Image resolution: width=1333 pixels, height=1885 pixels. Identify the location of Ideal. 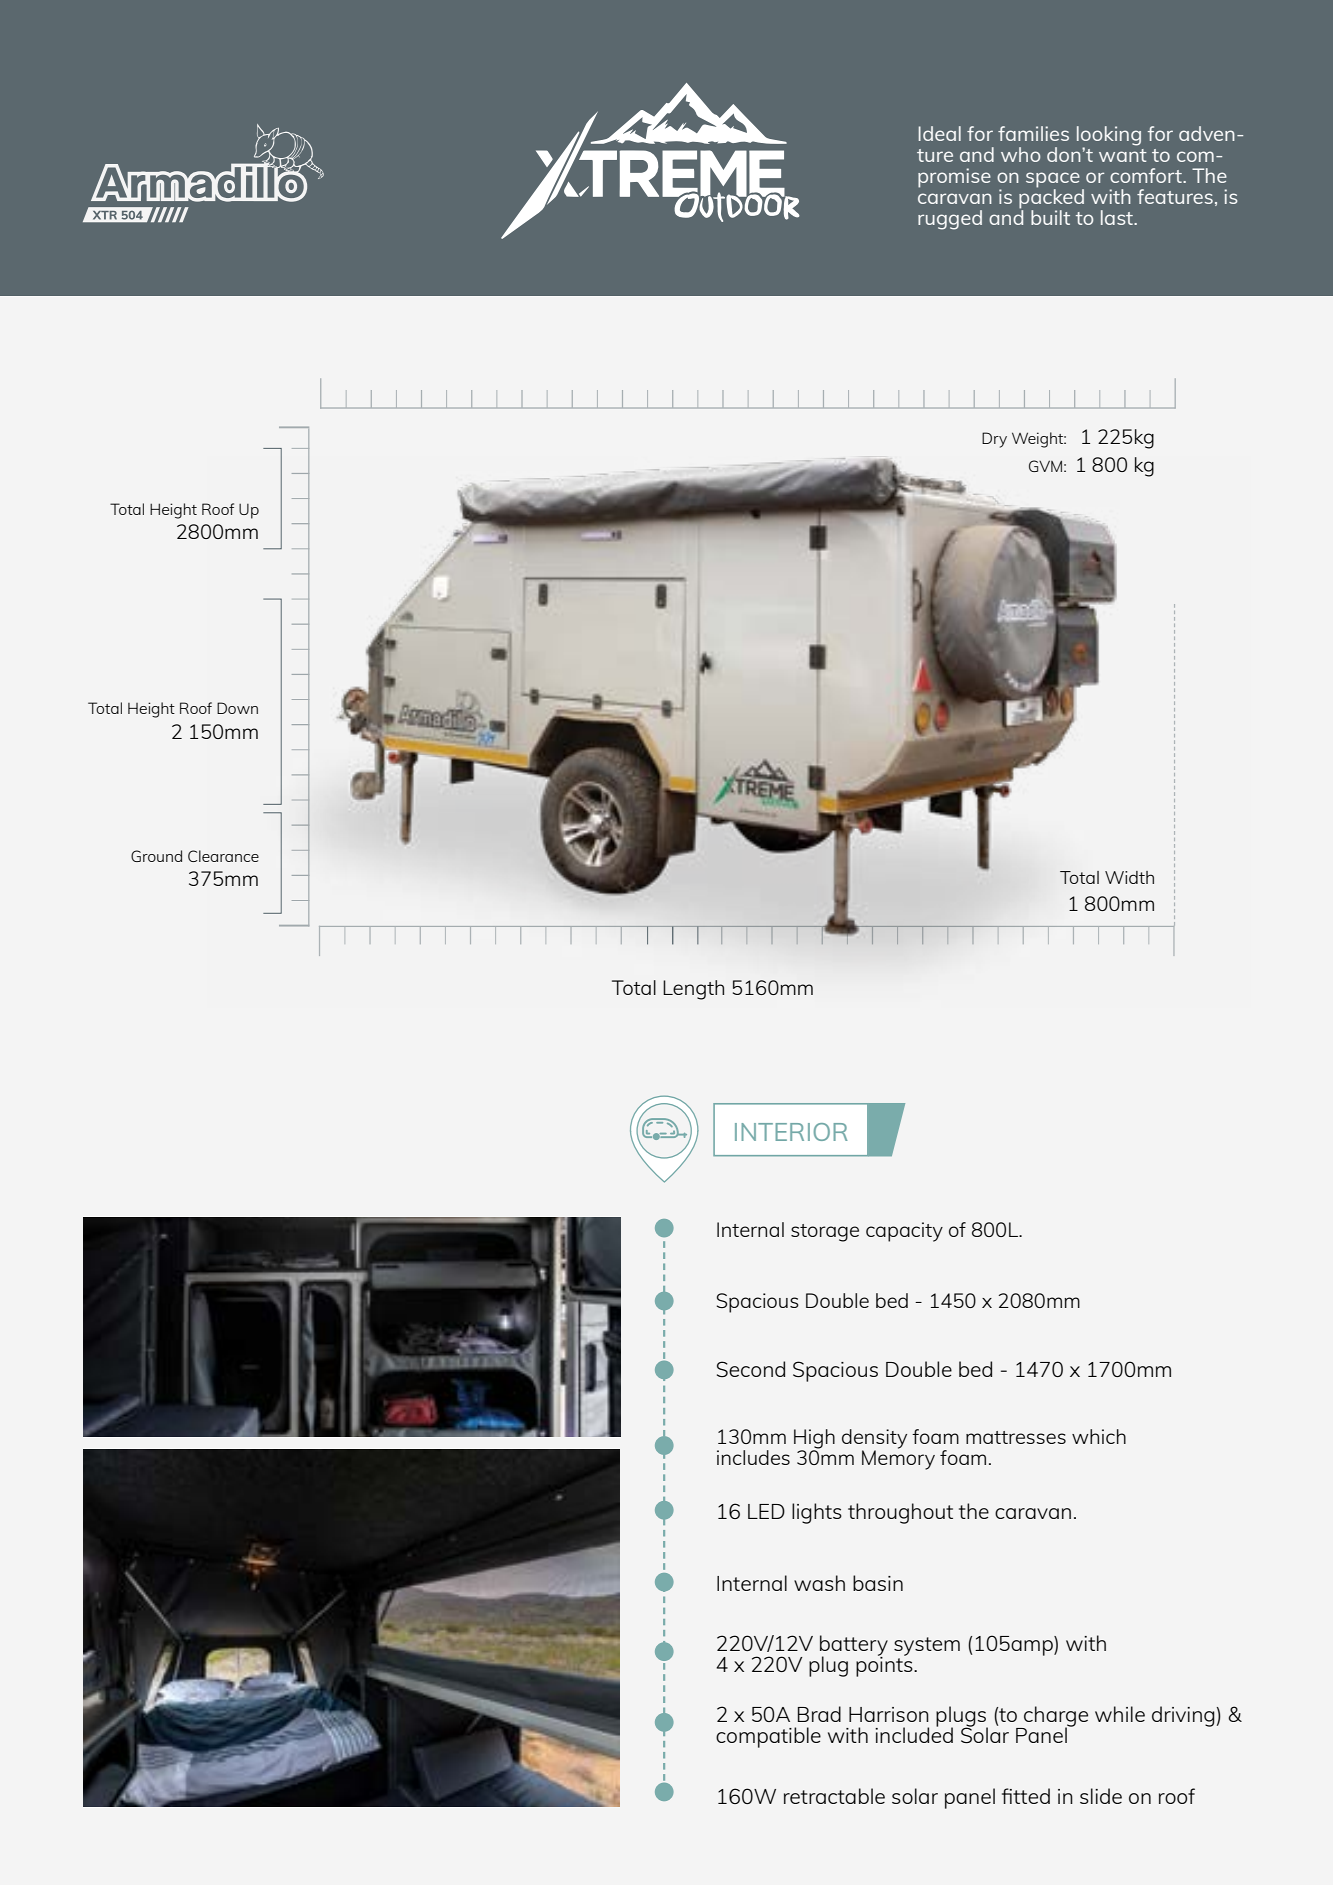
(940, 133).
